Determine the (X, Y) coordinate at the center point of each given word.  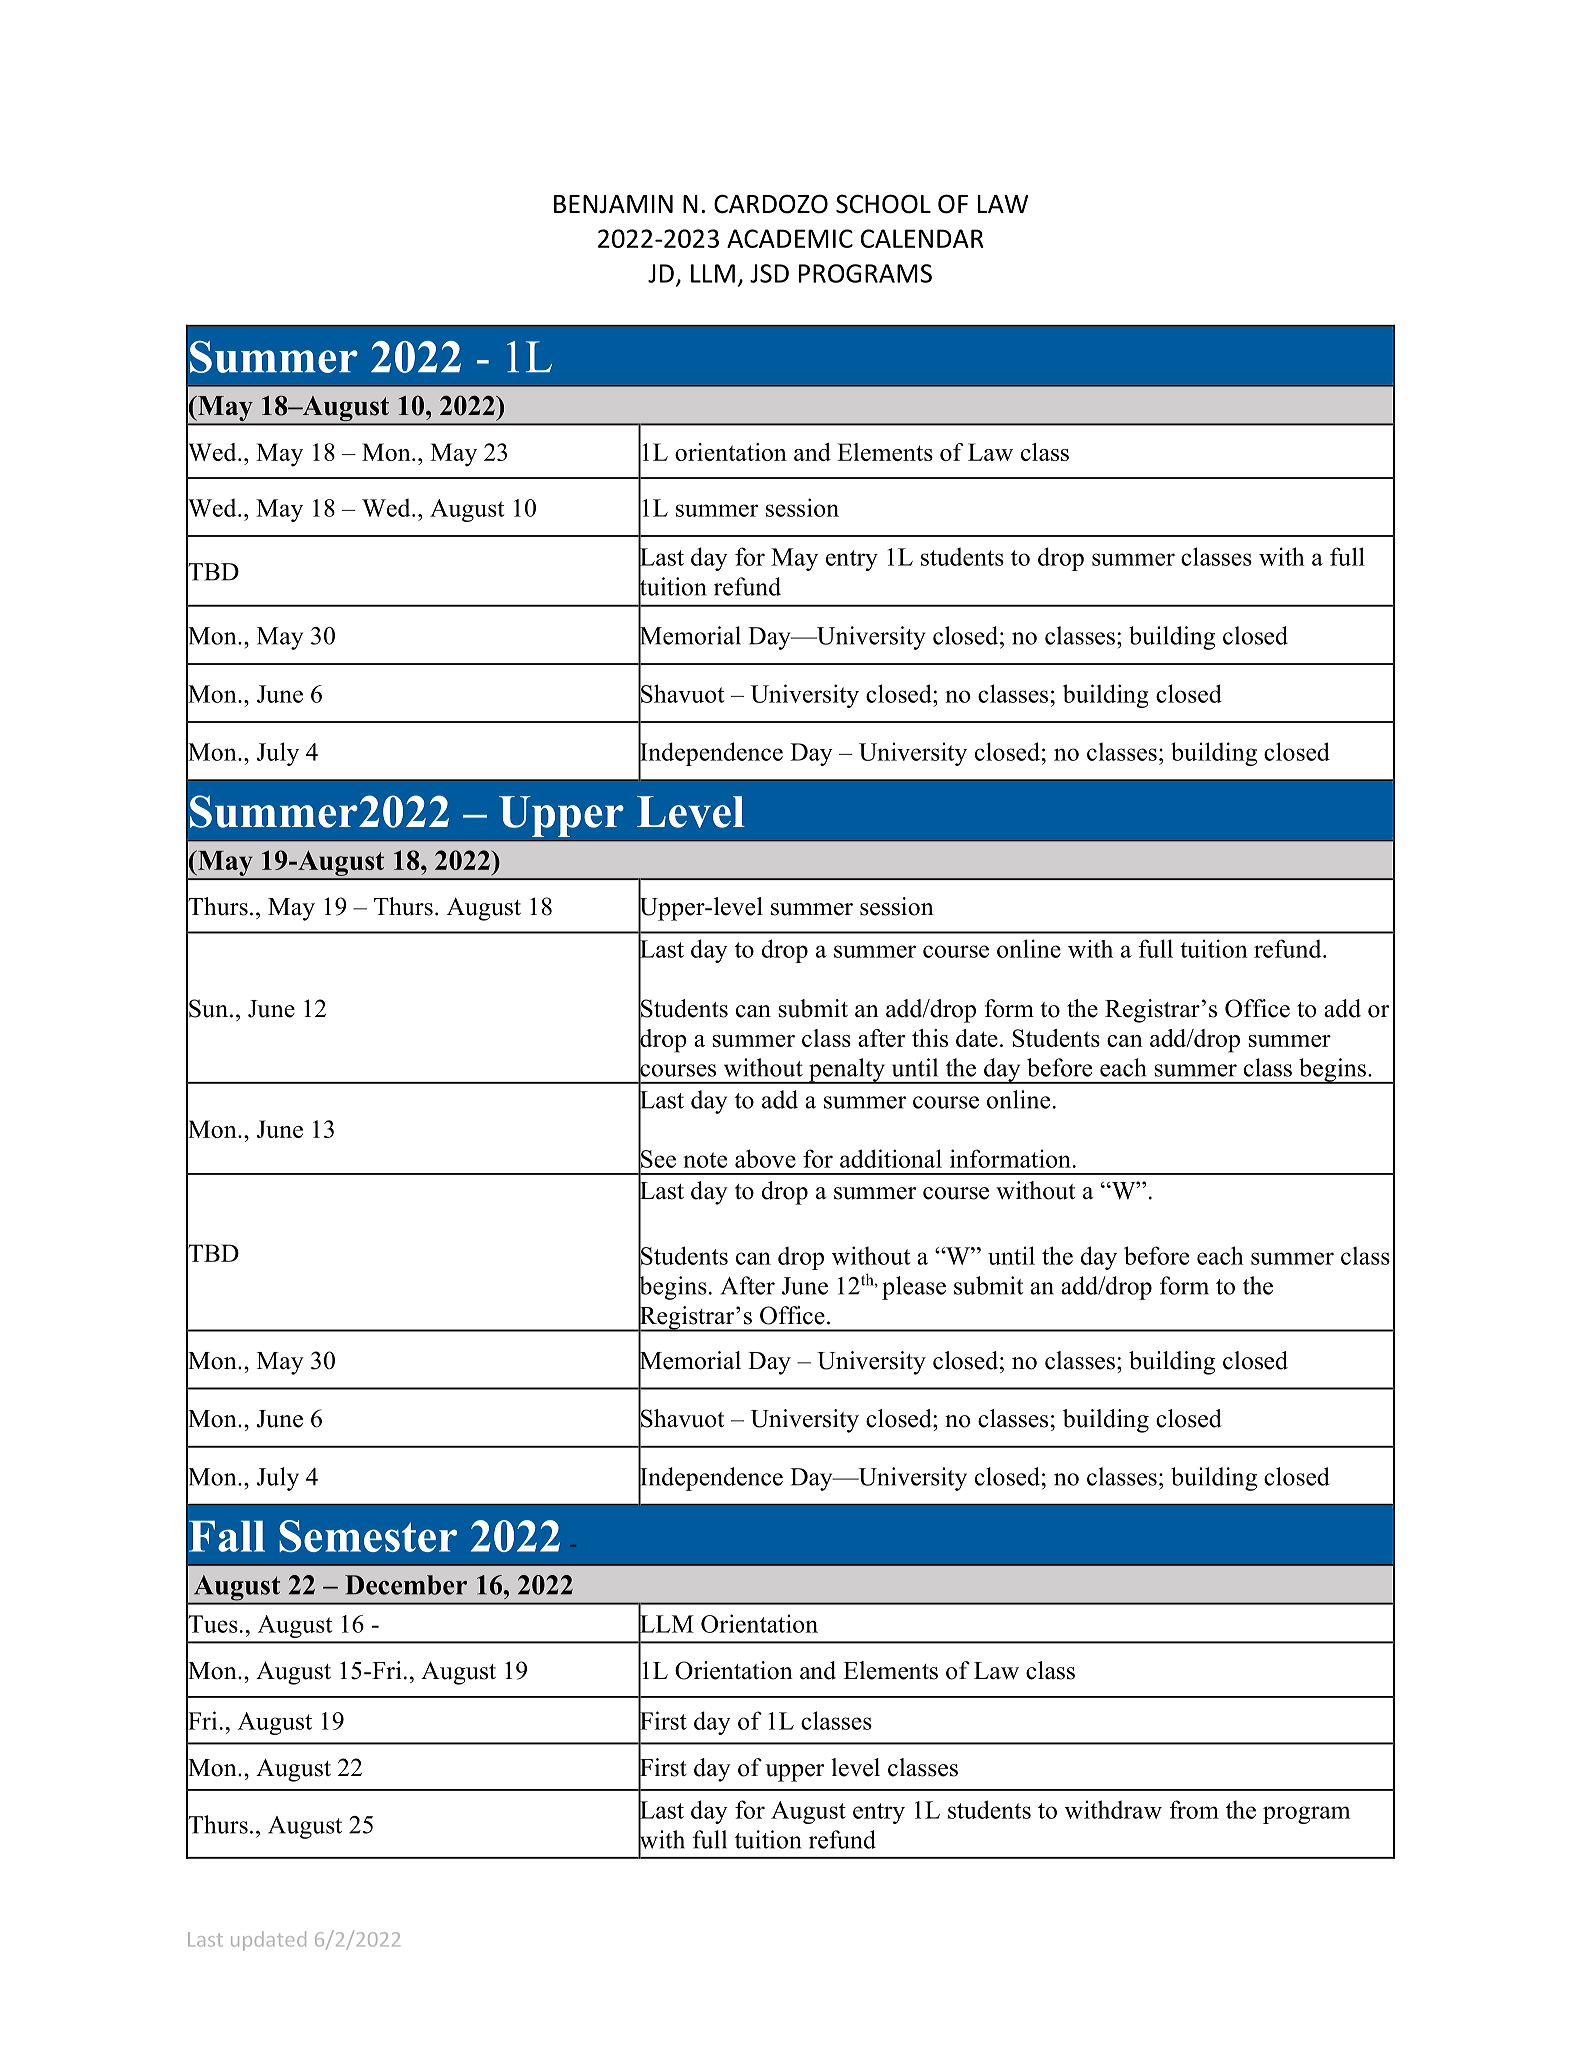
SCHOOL (883, 204)
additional (891, 1158)
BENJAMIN (613, 204)
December (406, 1585)
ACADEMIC (790, 238)
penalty (847, 1071)
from (1194, 1809)
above (765, 1158)
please (914, 1288)
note (705, 1160)
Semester (368, 1536)
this (930, 1038)
